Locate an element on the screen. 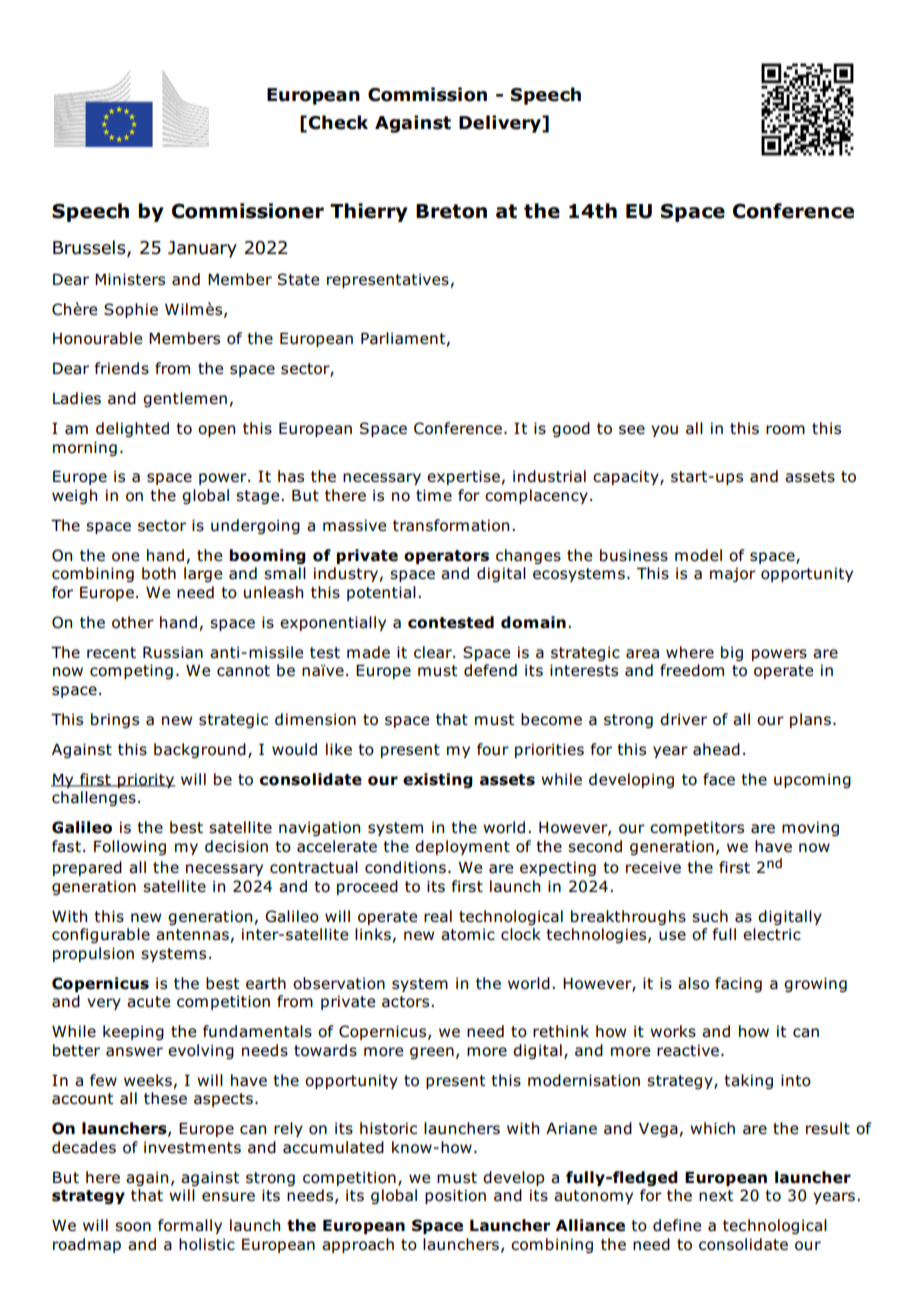 This screenshot has height=1308, width=924. position is located at coordinates (455, 1196).
